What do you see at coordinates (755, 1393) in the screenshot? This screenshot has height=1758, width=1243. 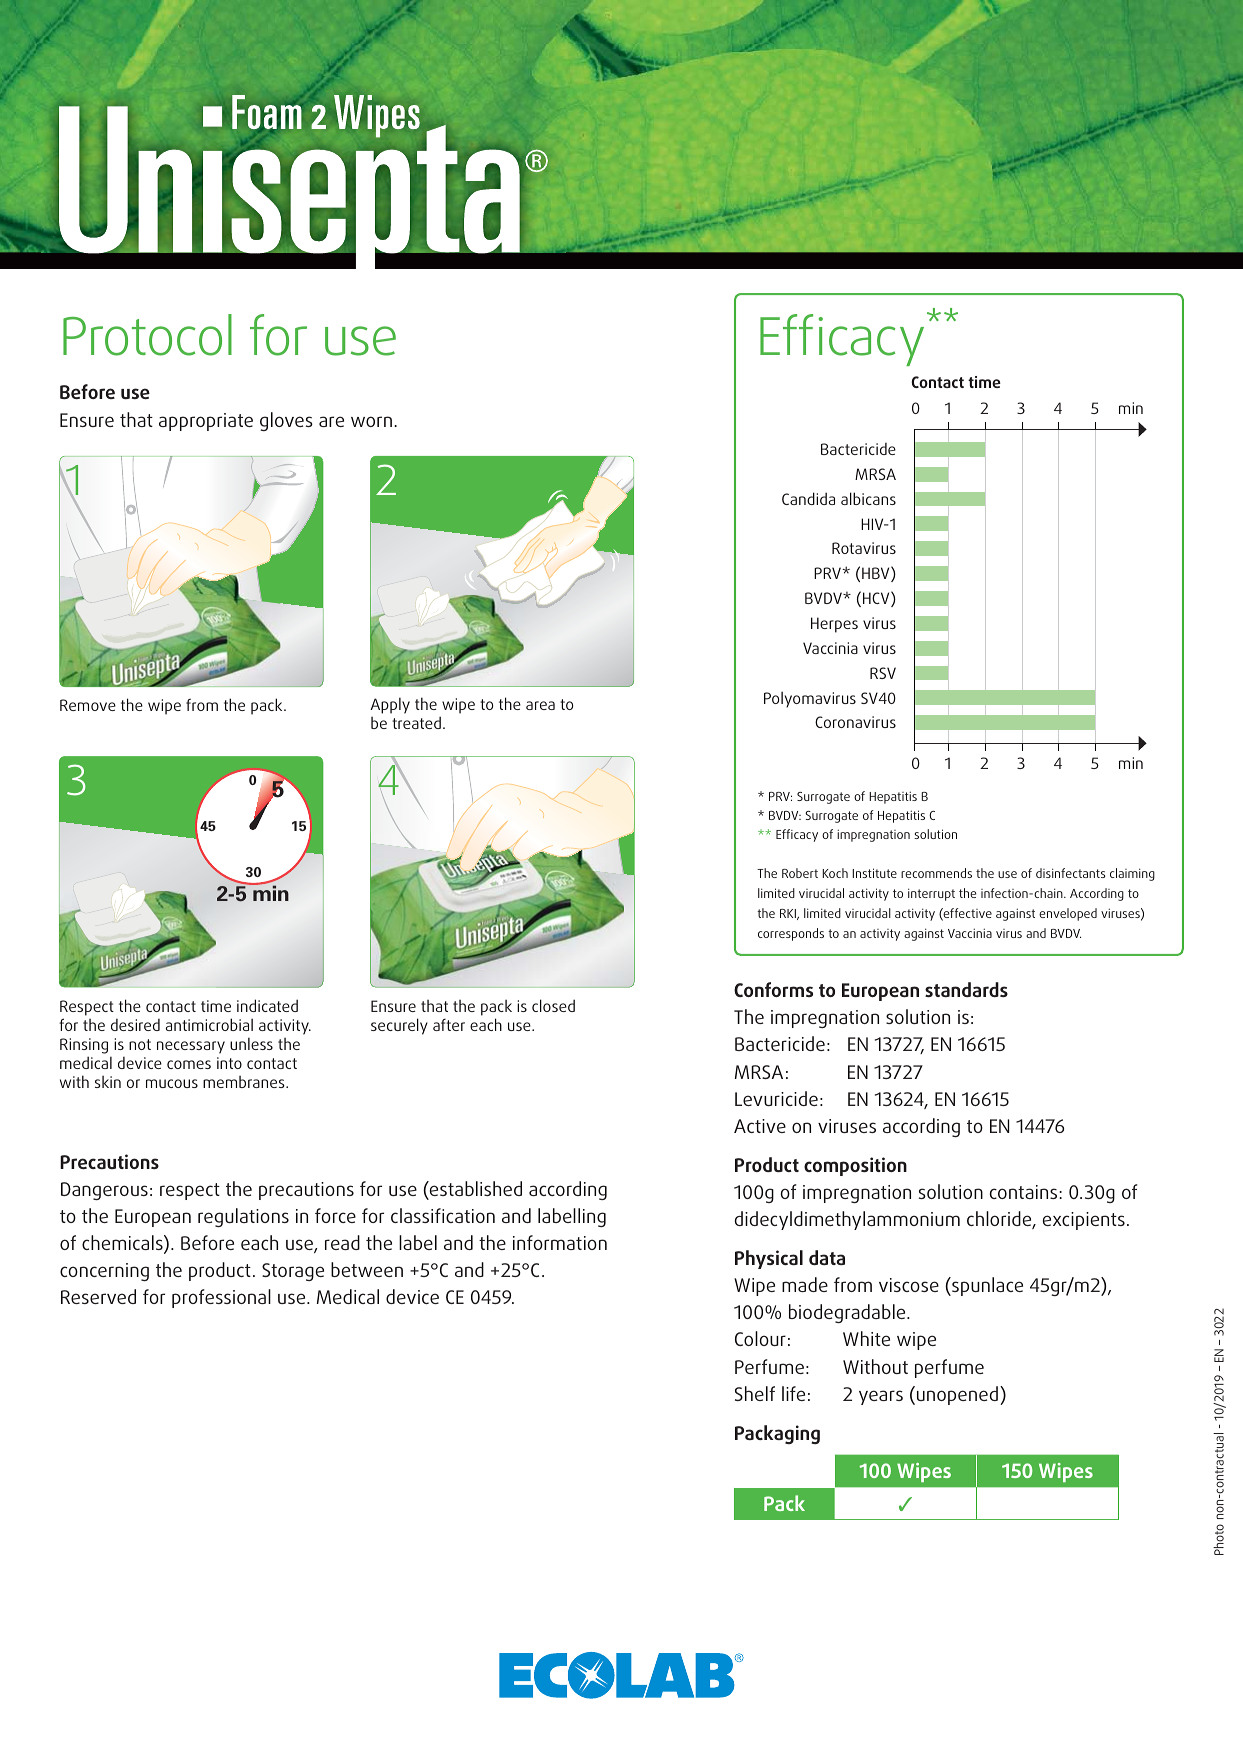 I see `Shelf` at bounding box center [755, 1393].
